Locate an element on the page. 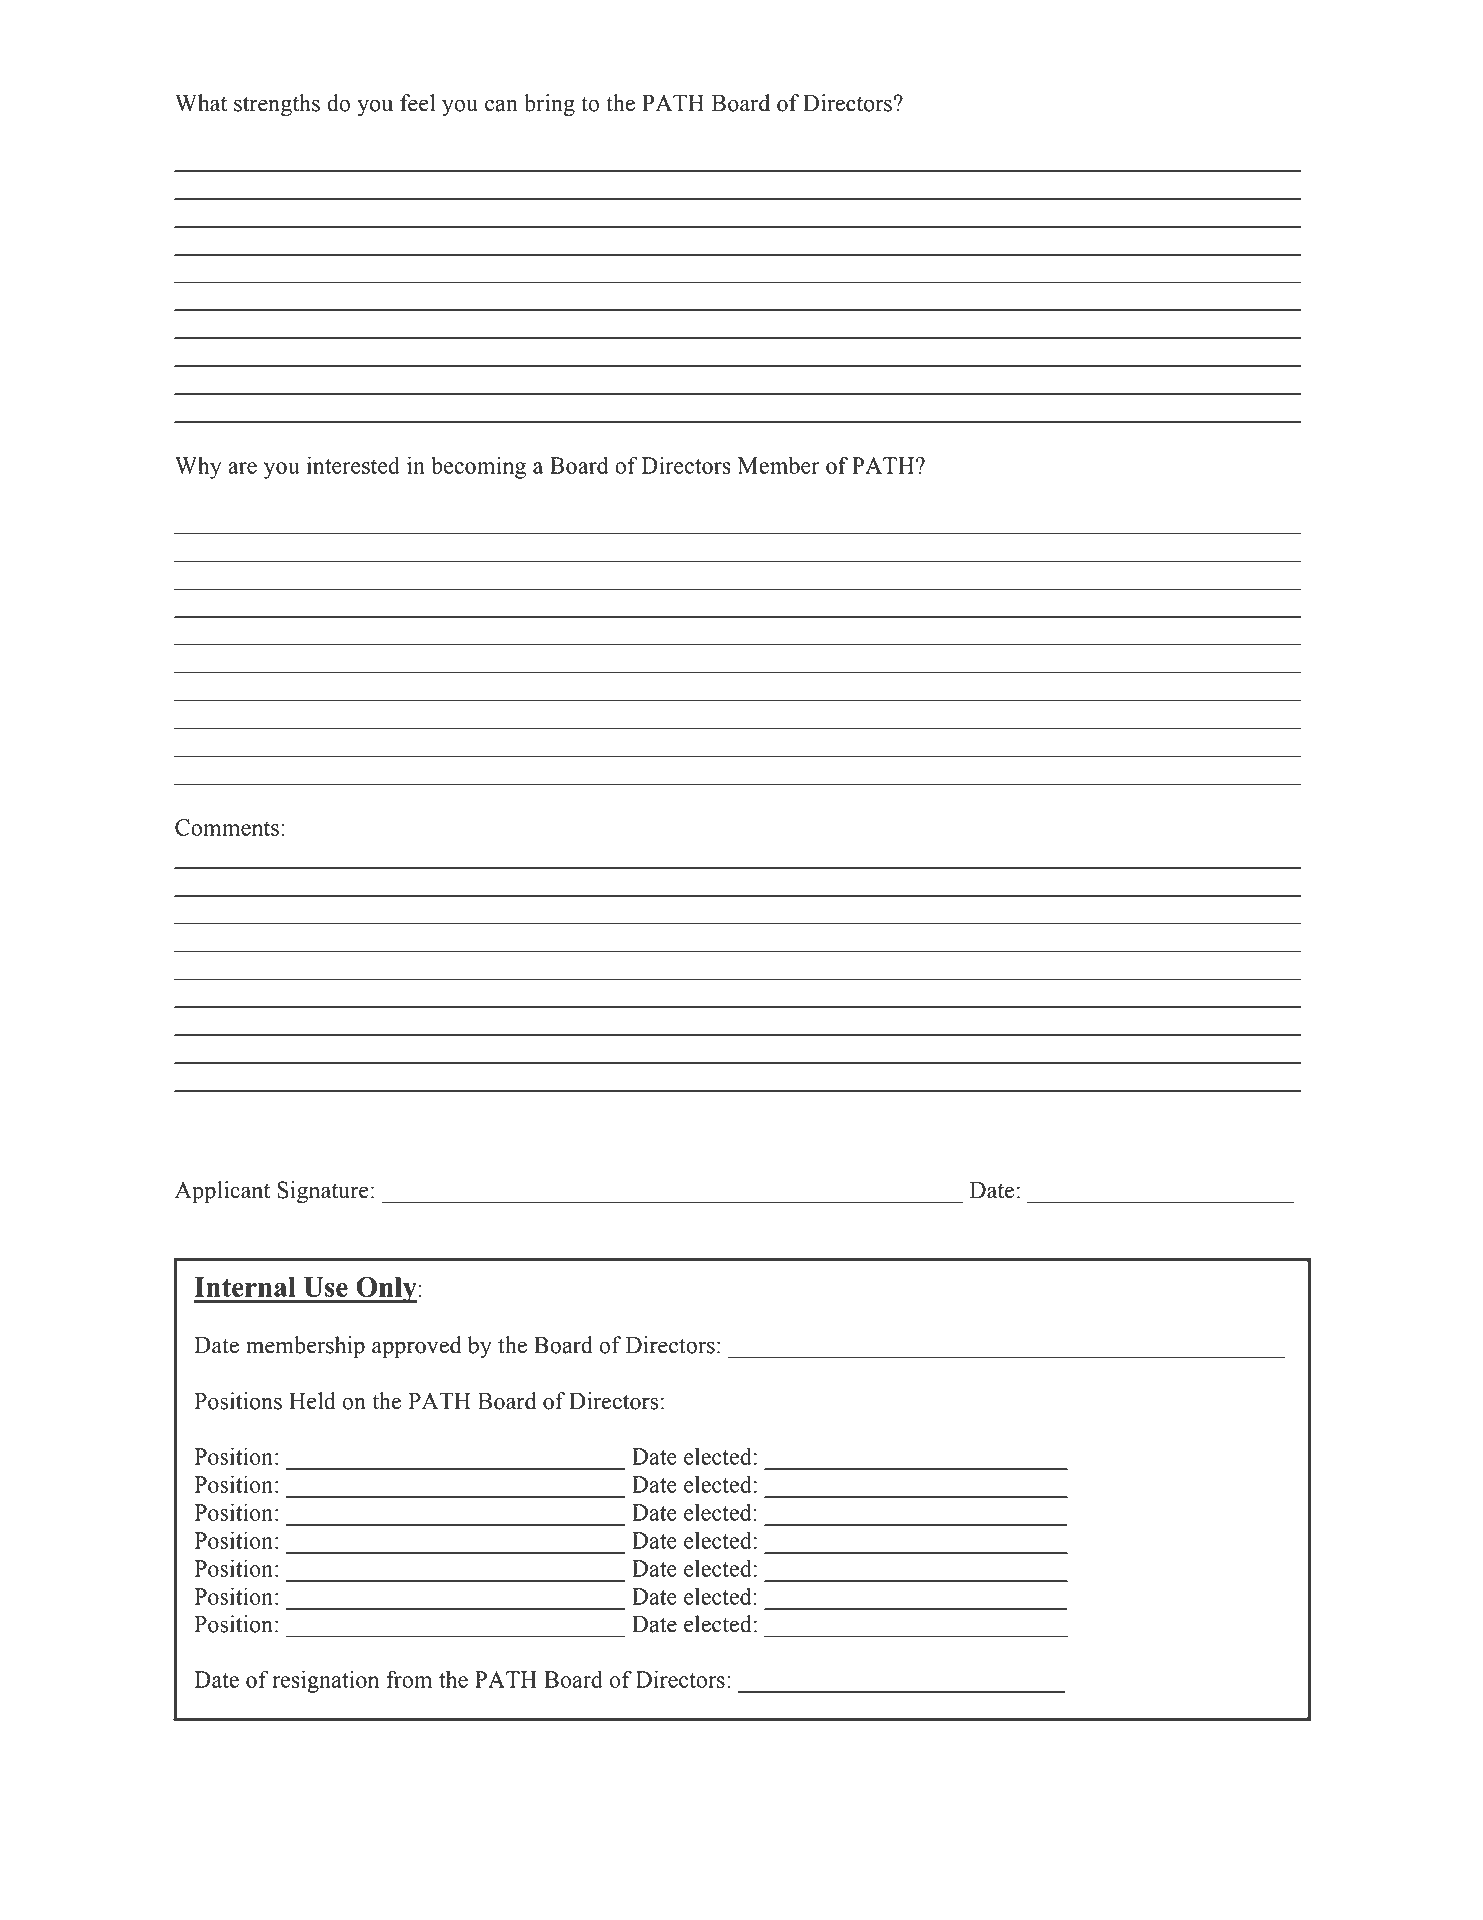  are is located at coordinates (242, 468).
